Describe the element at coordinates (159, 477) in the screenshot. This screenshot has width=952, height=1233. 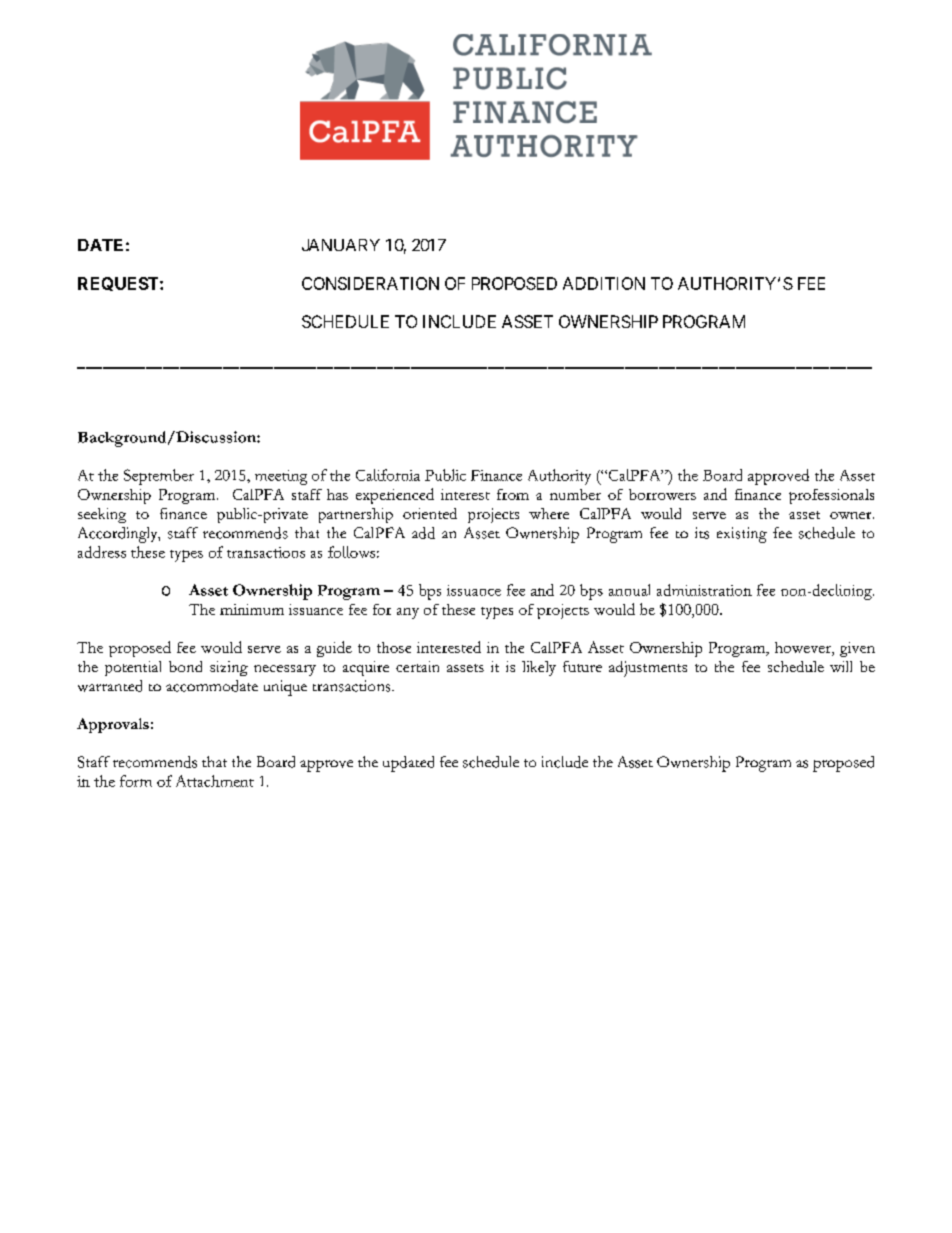
I see `September` at that location.
